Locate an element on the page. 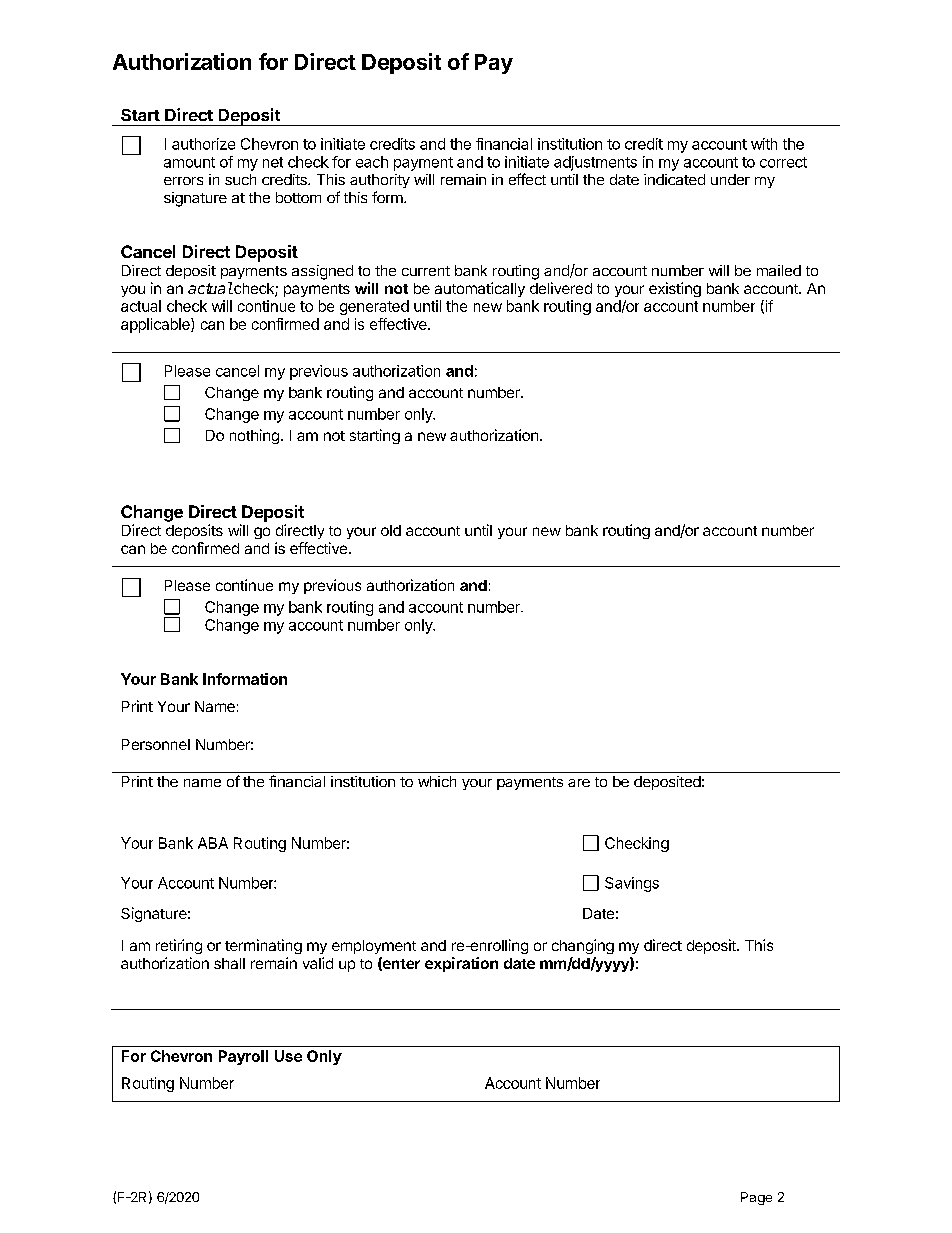  Personnel is located at coordinates (156, 744).
